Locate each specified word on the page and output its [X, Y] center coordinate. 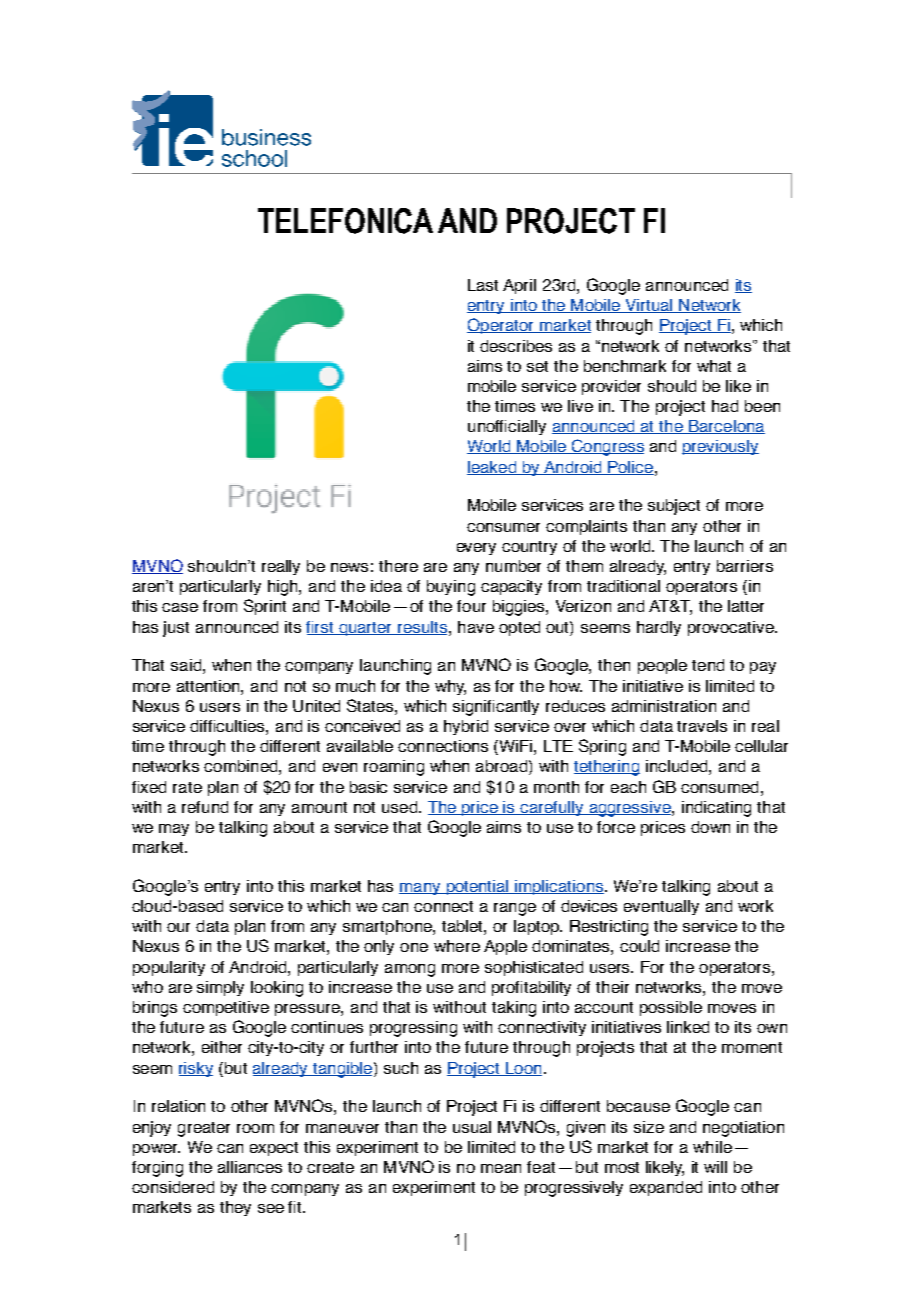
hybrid [466, 727]
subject [674, 507]
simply [220, 988]
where [457, 946]
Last [483, 285]
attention [209, 686]
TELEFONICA [345, 221]
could [639, 946]
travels [702, 726]
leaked [493, 468]
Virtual [649, 306]
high [284, 588]
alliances [250, 1167]
